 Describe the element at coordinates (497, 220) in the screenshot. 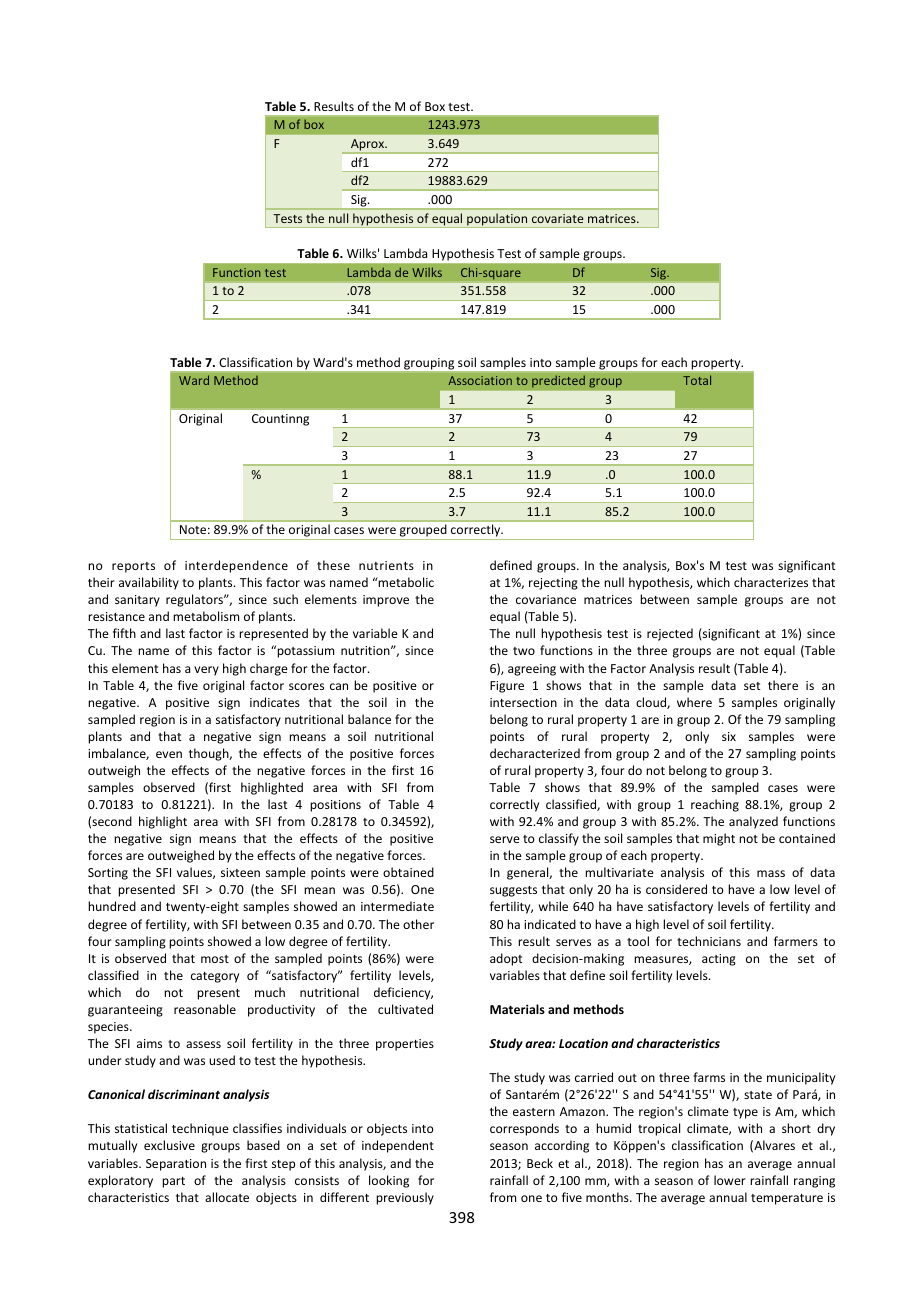

I see `population` at that location.
